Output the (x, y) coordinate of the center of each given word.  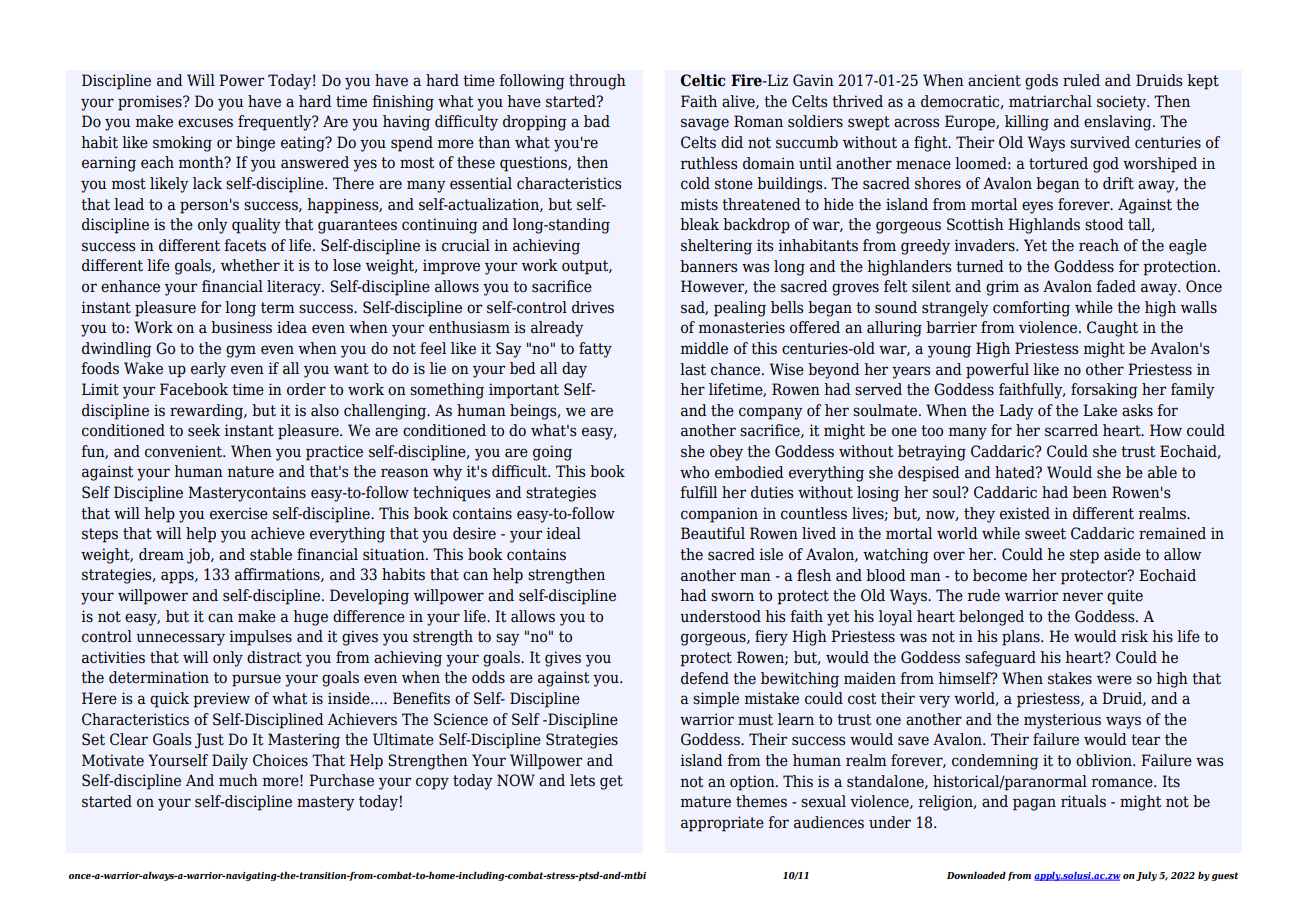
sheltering (716, 247)
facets (245, 245)
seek (204, 430)
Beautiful (713, 533)
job (199, 556)
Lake (1100, 410)
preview (221, 700)
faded (1116, 286)
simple (716, 700)
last (693, 369)
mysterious (1062, 721)
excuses (205, 123)
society (1122, 103)
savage (705, 124)
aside (1122, 554)
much (238, 780)
